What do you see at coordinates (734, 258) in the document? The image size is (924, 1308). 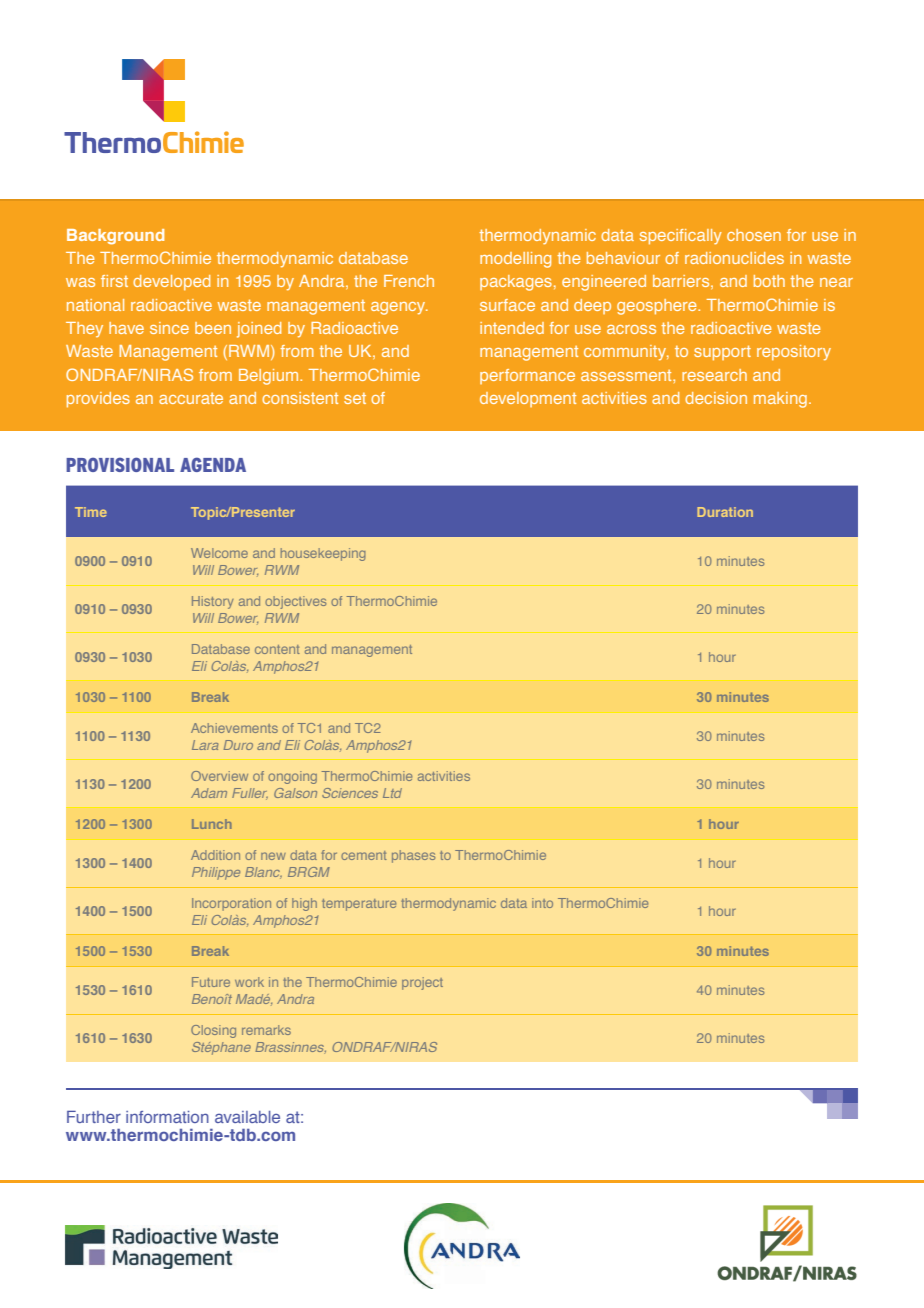 I see `radionuclides` at bounding box center [734, 258].
